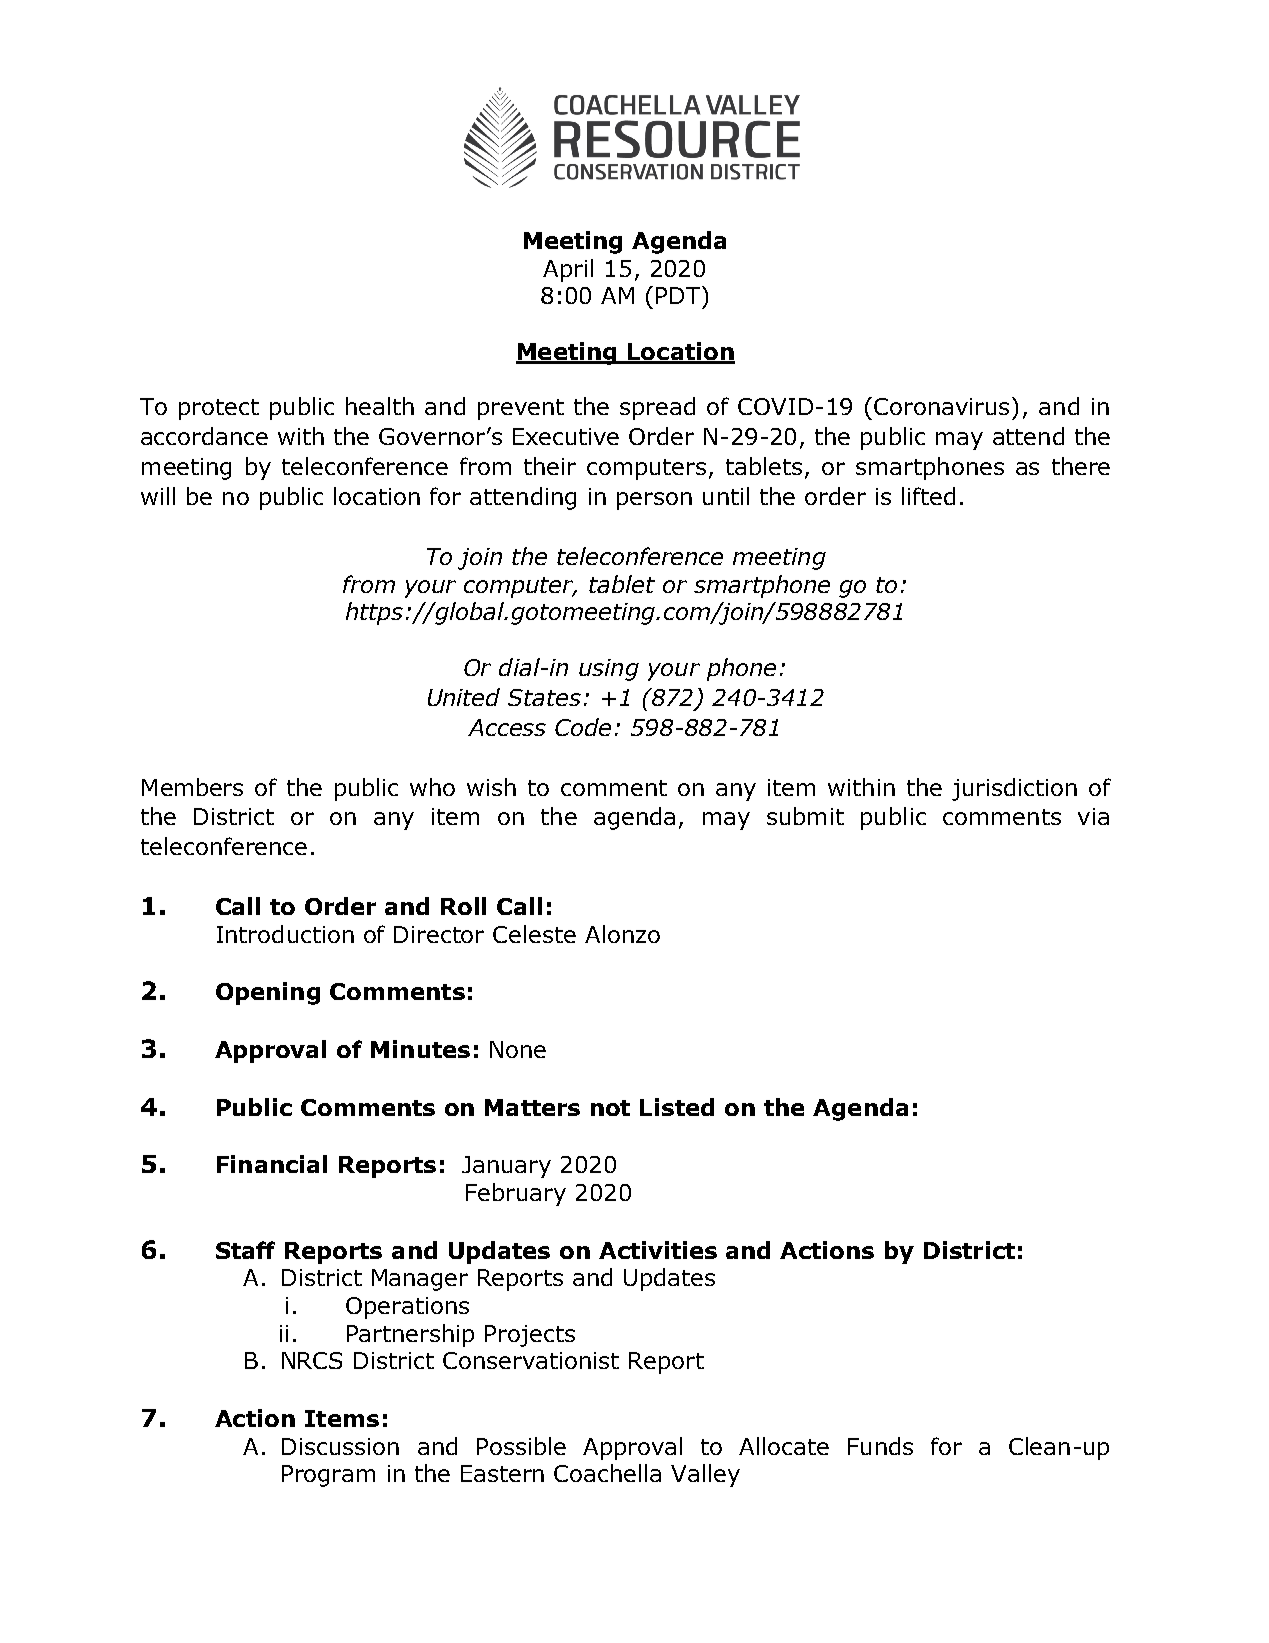 This image has width=1269, height=1643. Describe the element at coordinates (679, 295) in the image. I see `PDT` at that location.
